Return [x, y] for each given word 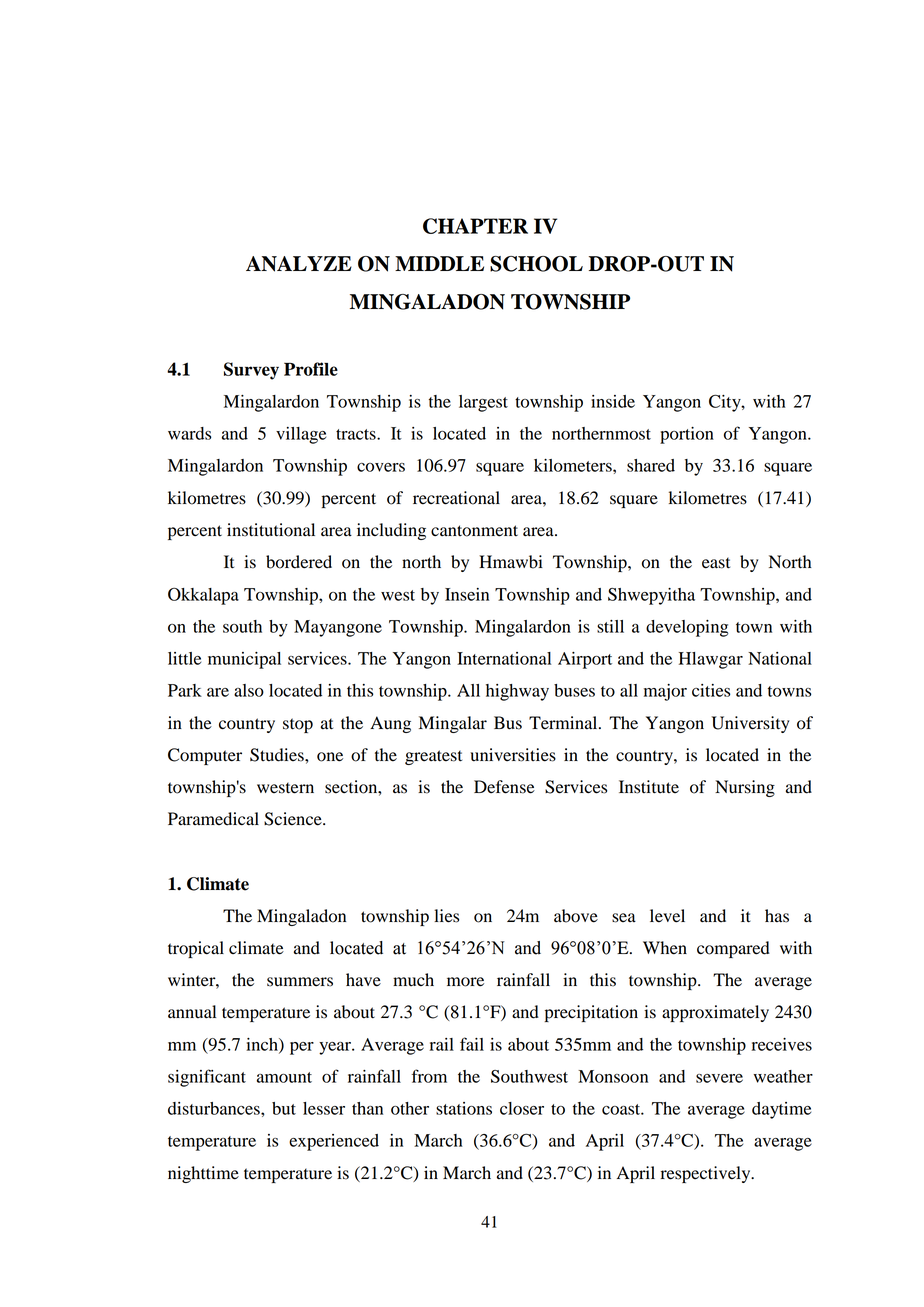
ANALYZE [299, 264]
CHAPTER [475, 226]
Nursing [745, 788]
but [284, 1108]
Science [294, 819]
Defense [504, 787]
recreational [456, 498]
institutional [271, 530]
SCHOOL [536, 264]
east [716, 563]
